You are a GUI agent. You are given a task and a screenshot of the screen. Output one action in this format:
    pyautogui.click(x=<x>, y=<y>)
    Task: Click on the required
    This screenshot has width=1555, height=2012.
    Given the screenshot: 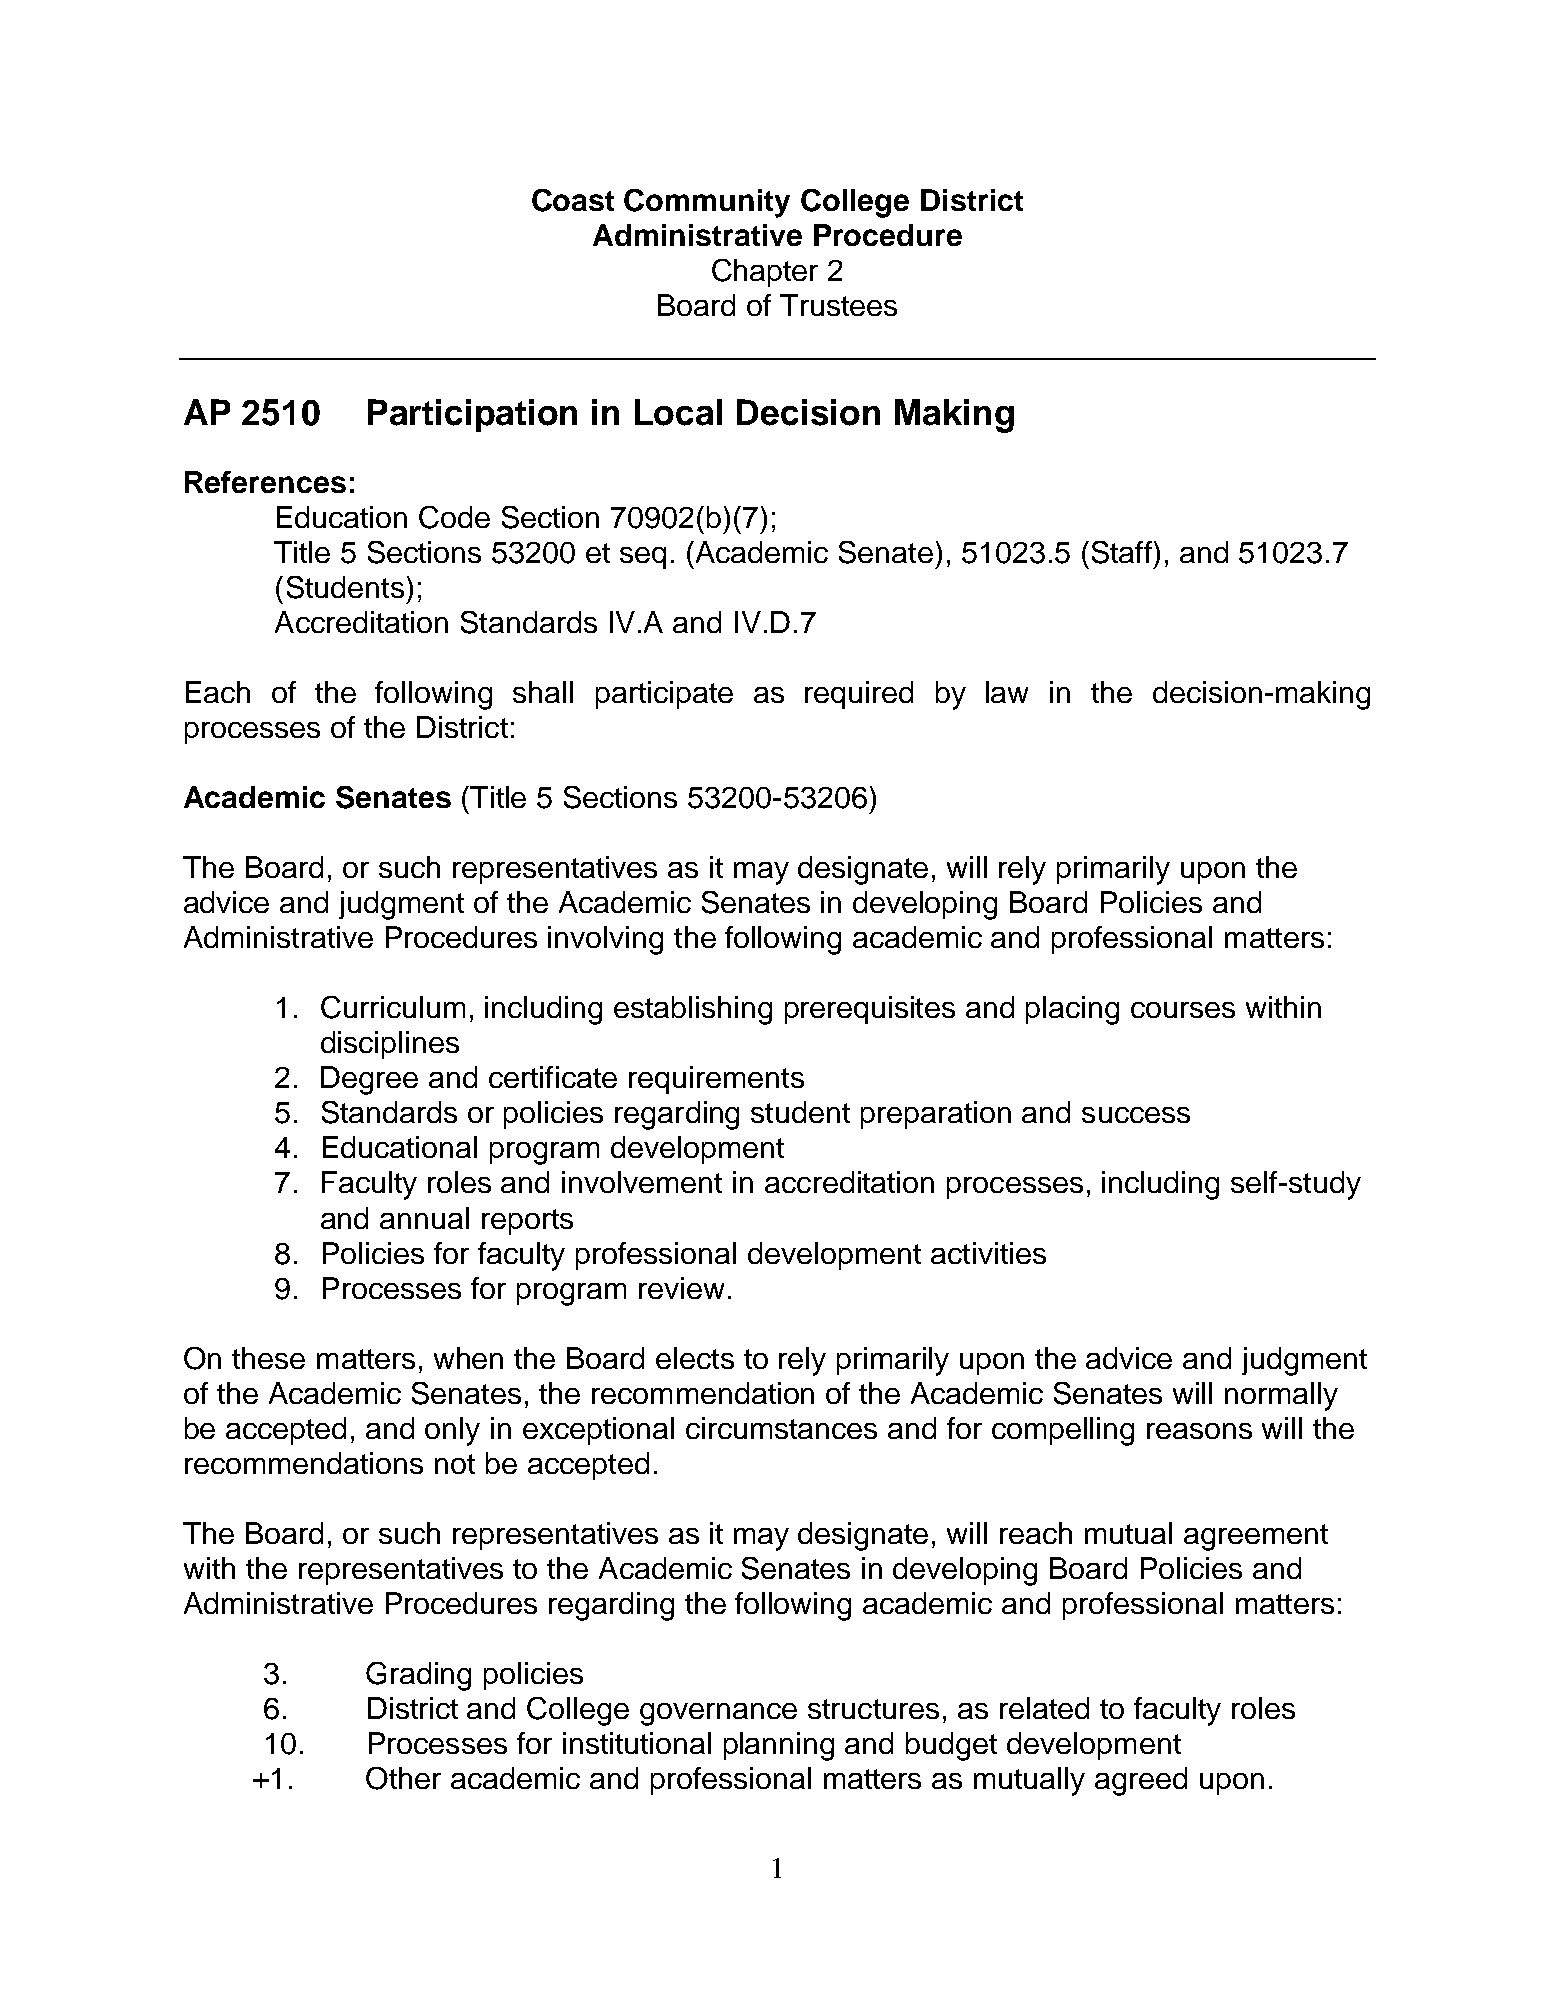 What is the action you would take?
    pyautogui.click(x=859, y=695)
